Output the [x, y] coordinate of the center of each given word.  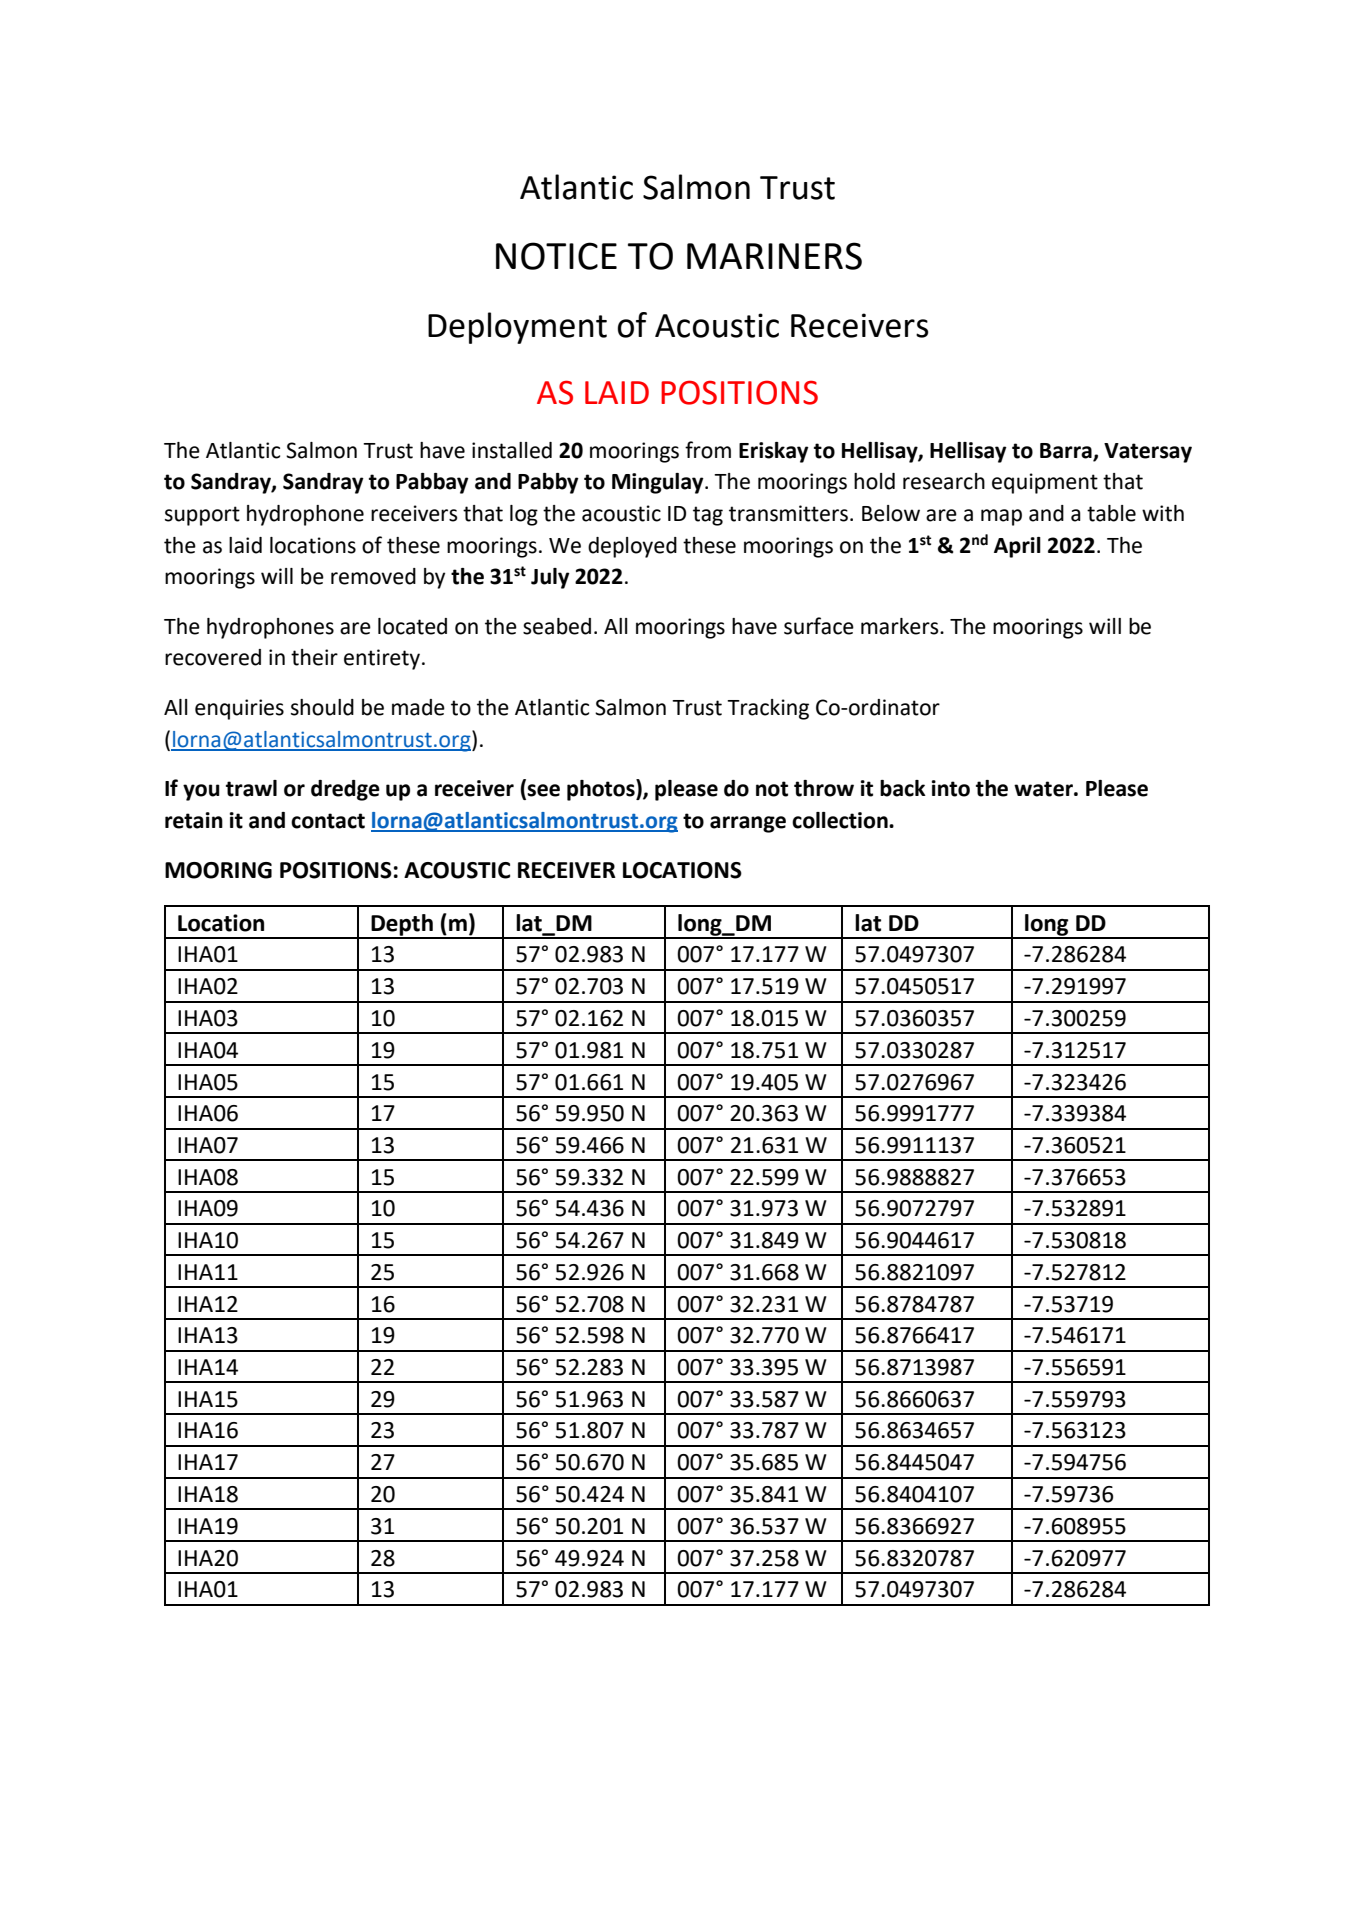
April [1017, 547]
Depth [402, 926]
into [951, 788]
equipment [1045, 483]
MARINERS [774, 256]
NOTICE [556, 256]
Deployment [517, 328]
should [322, 707]
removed [373, 576]
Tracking [768, 709]
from [708, 450]
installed [512, 450]
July [550, 578]
